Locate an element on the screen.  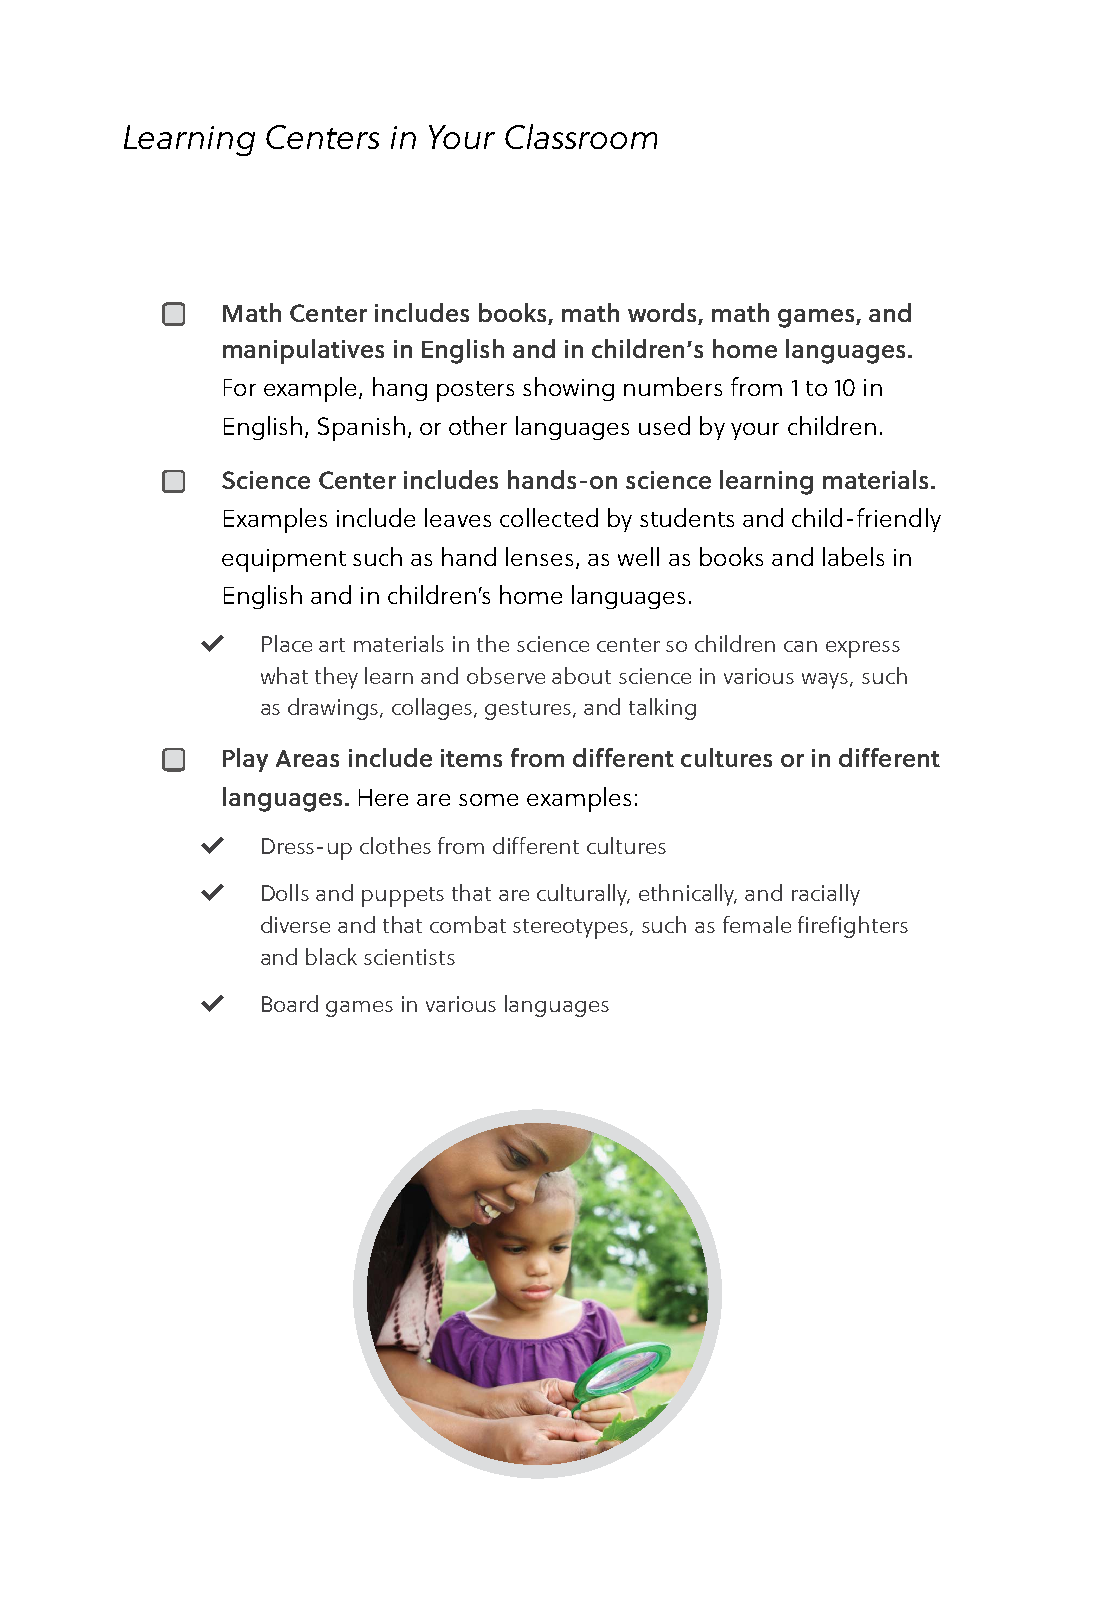
black is located at coordinates (331, 956).
